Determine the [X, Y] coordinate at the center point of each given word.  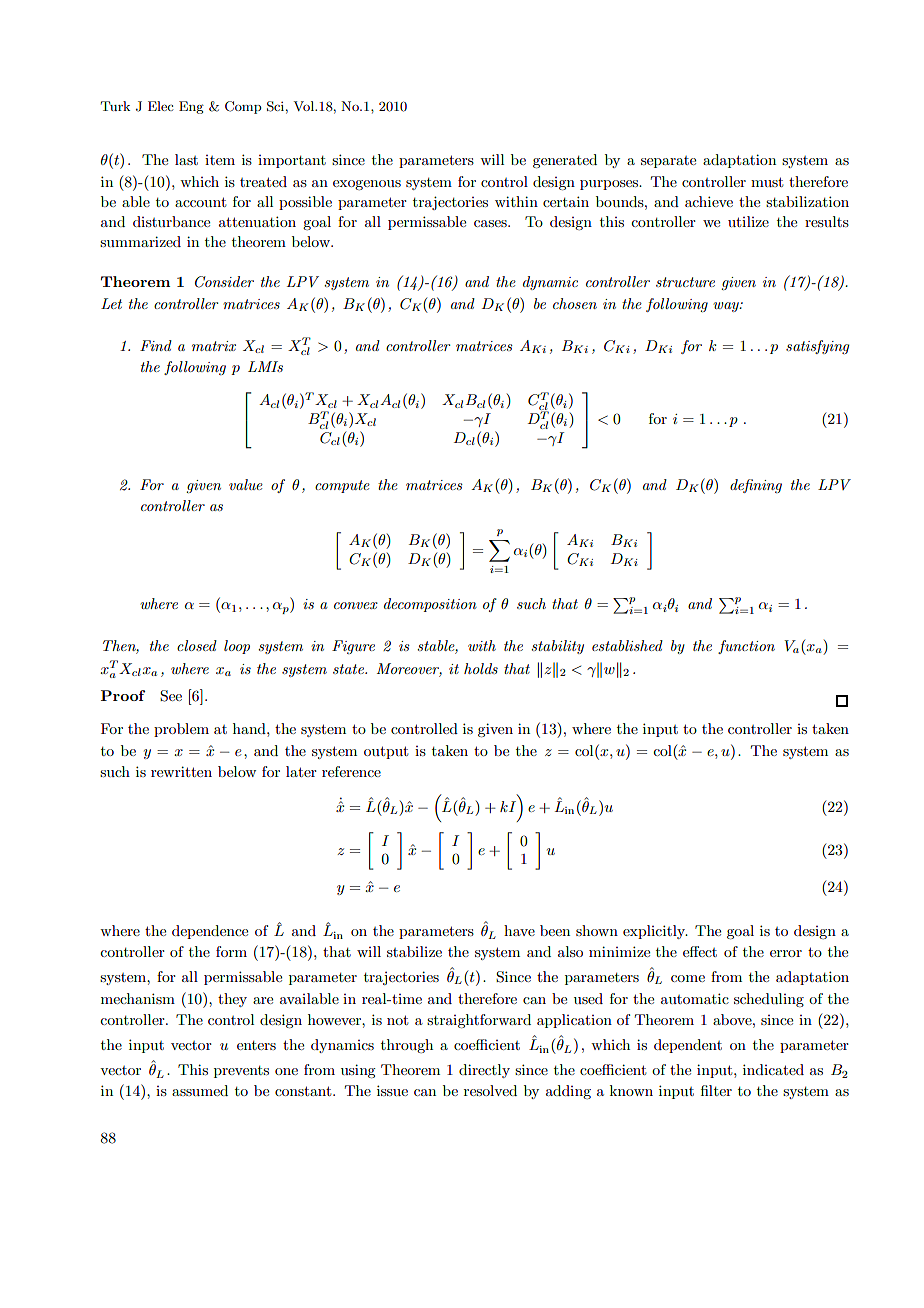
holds [481, 668]
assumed [200, 1090]
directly [484, 1071]
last [186, 159]
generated [565, 161]
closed [197, 645]
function [746, 647]
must [767, 182]
